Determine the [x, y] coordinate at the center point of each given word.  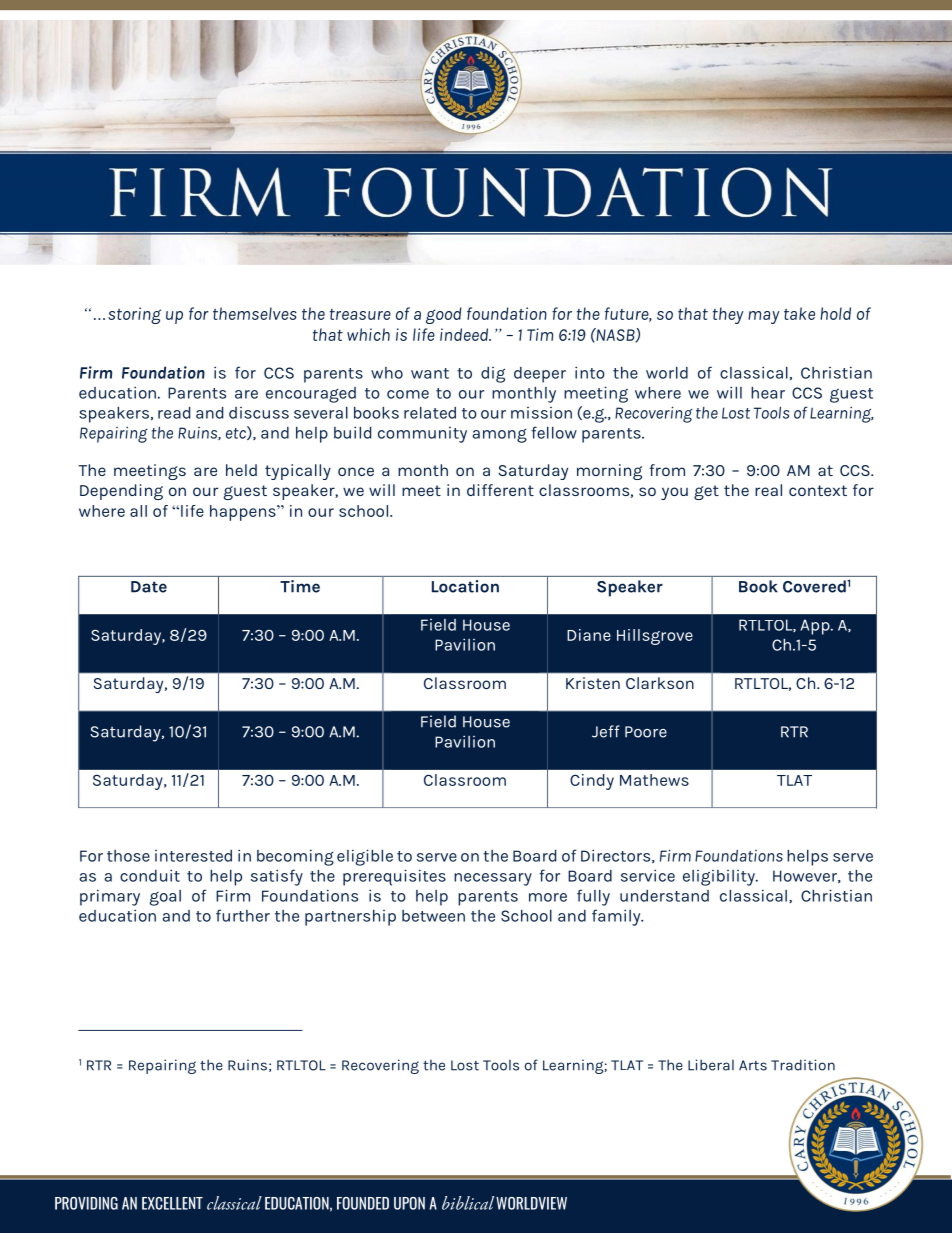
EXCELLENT [172, 1203]
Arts [753, 1065]
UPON [409, 1203]
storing [134, 315]
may [764, 317]
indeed [465, 334]
